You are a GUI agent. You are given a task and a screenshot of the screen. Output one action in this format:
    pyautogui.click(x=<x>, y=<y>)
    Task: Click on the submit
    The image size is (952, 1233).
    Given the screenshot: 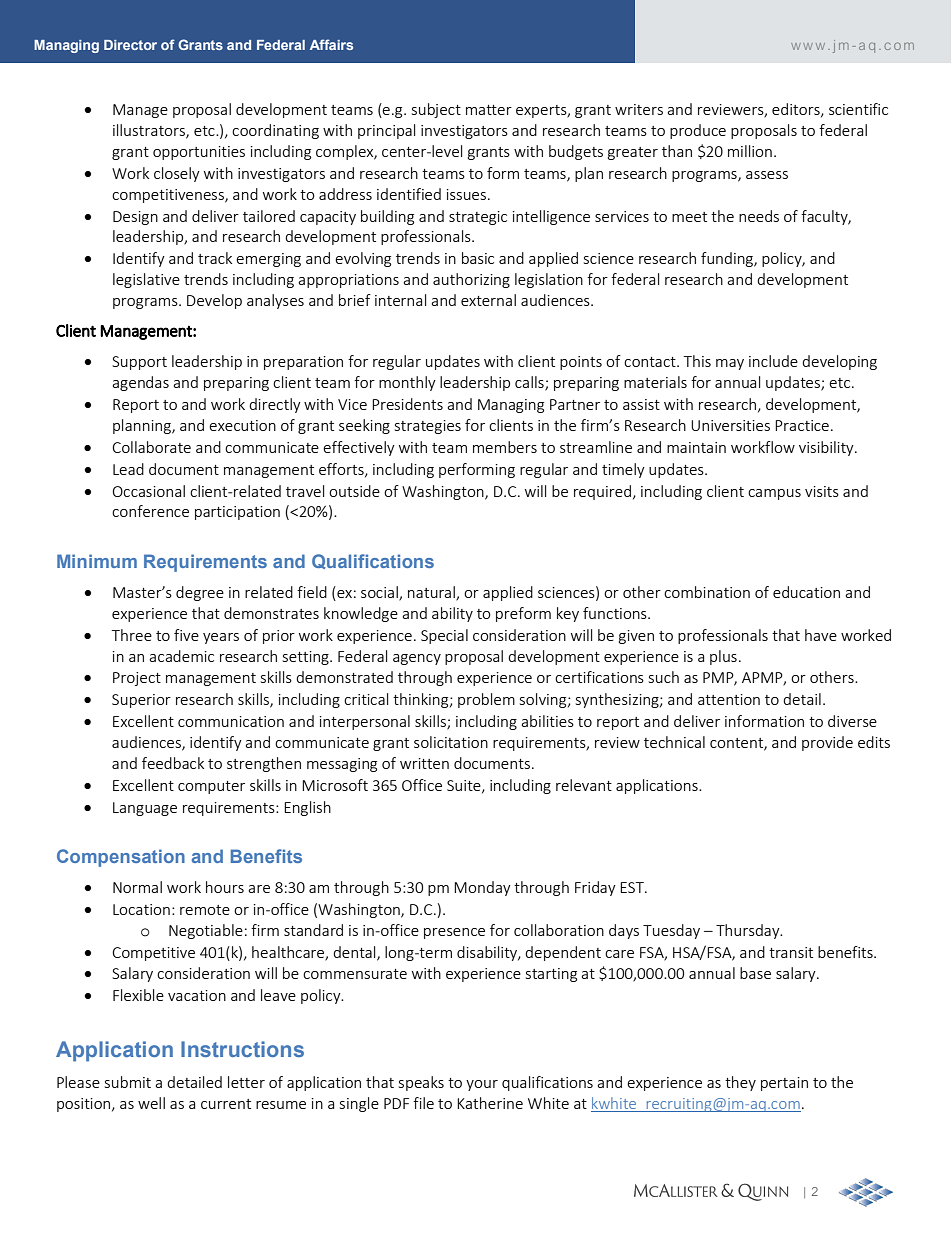 What is the action you would take?
    pyautogui.click(x=128, y=1082)
